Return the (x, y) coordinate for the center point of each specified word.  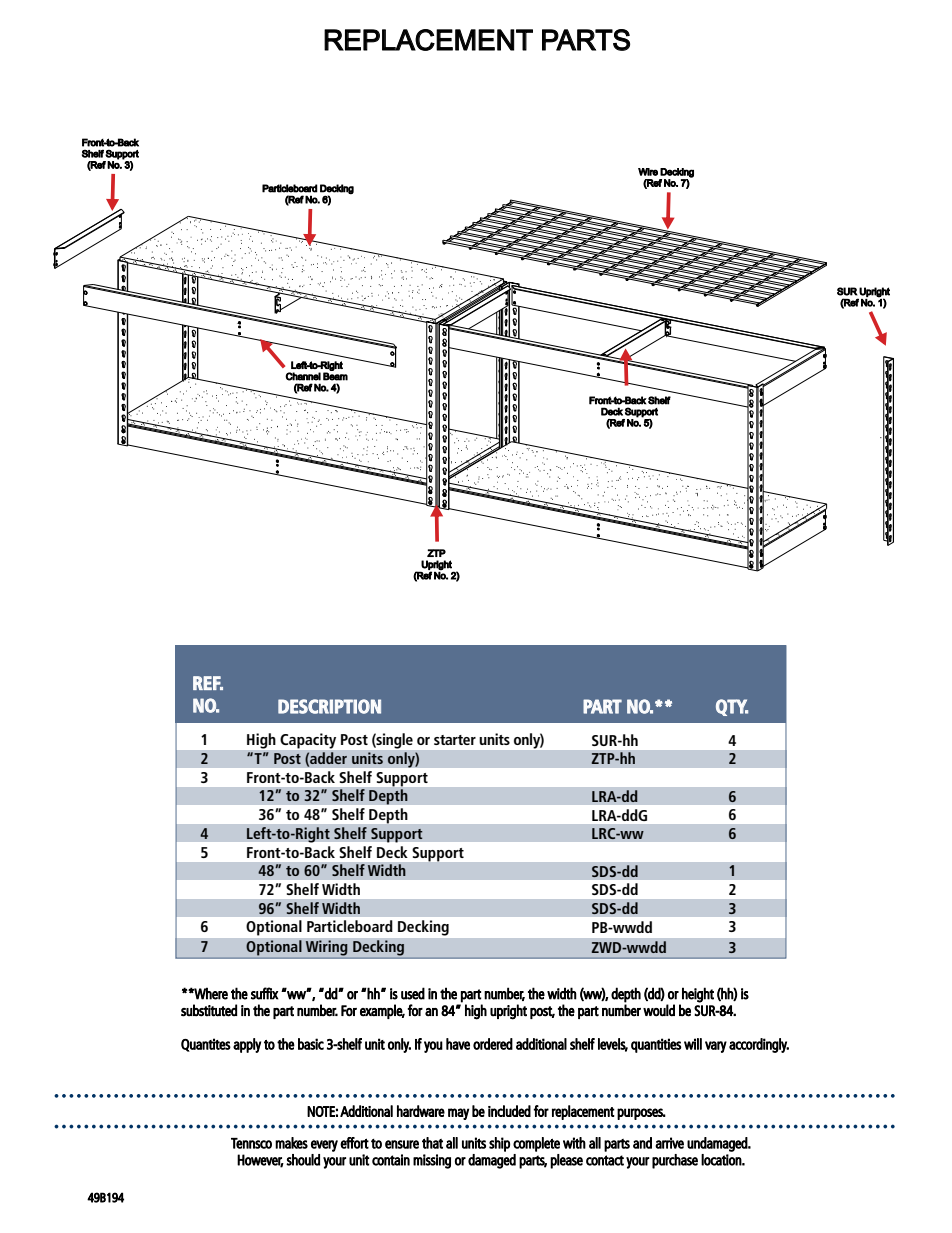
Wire (648, 172)
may (458, 1114)
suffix (264, 993)
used (413, 993)
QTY (732, 707)
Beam (335, 376)
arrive (669, 1143)
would (659, 1010)
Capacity (308, 741)
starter (455, 740)
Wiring (326, 949)
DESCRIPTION (329, 706)
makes (291, 1143)
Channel (303, 376)
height (698, 995)
